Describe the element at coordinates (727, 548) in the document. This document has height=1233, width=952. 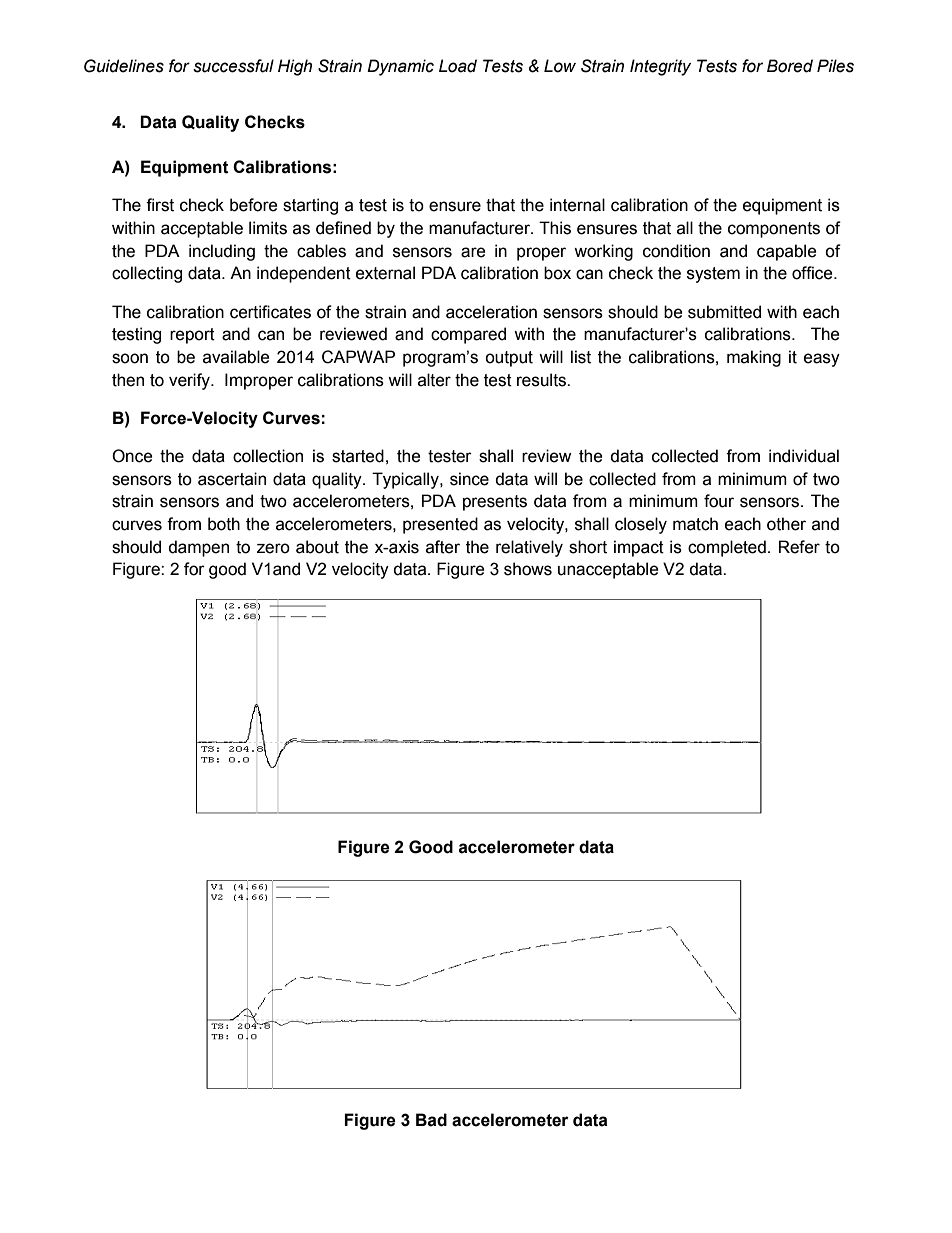
I see `completed` at that location.
